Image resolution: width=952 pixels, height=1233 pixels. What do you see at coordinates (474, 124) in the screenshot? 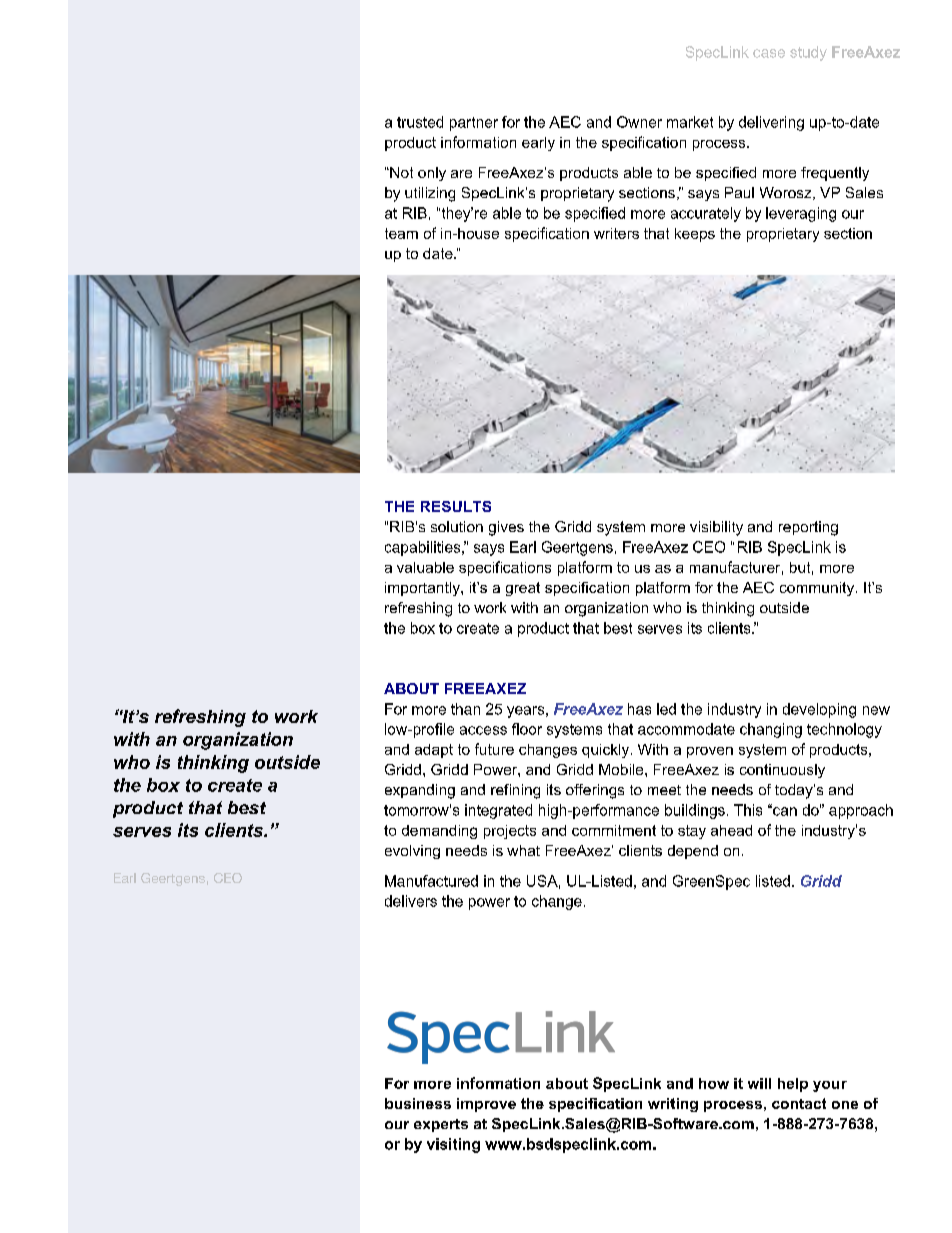
I see `partner` at bounding box center [474, 124].
